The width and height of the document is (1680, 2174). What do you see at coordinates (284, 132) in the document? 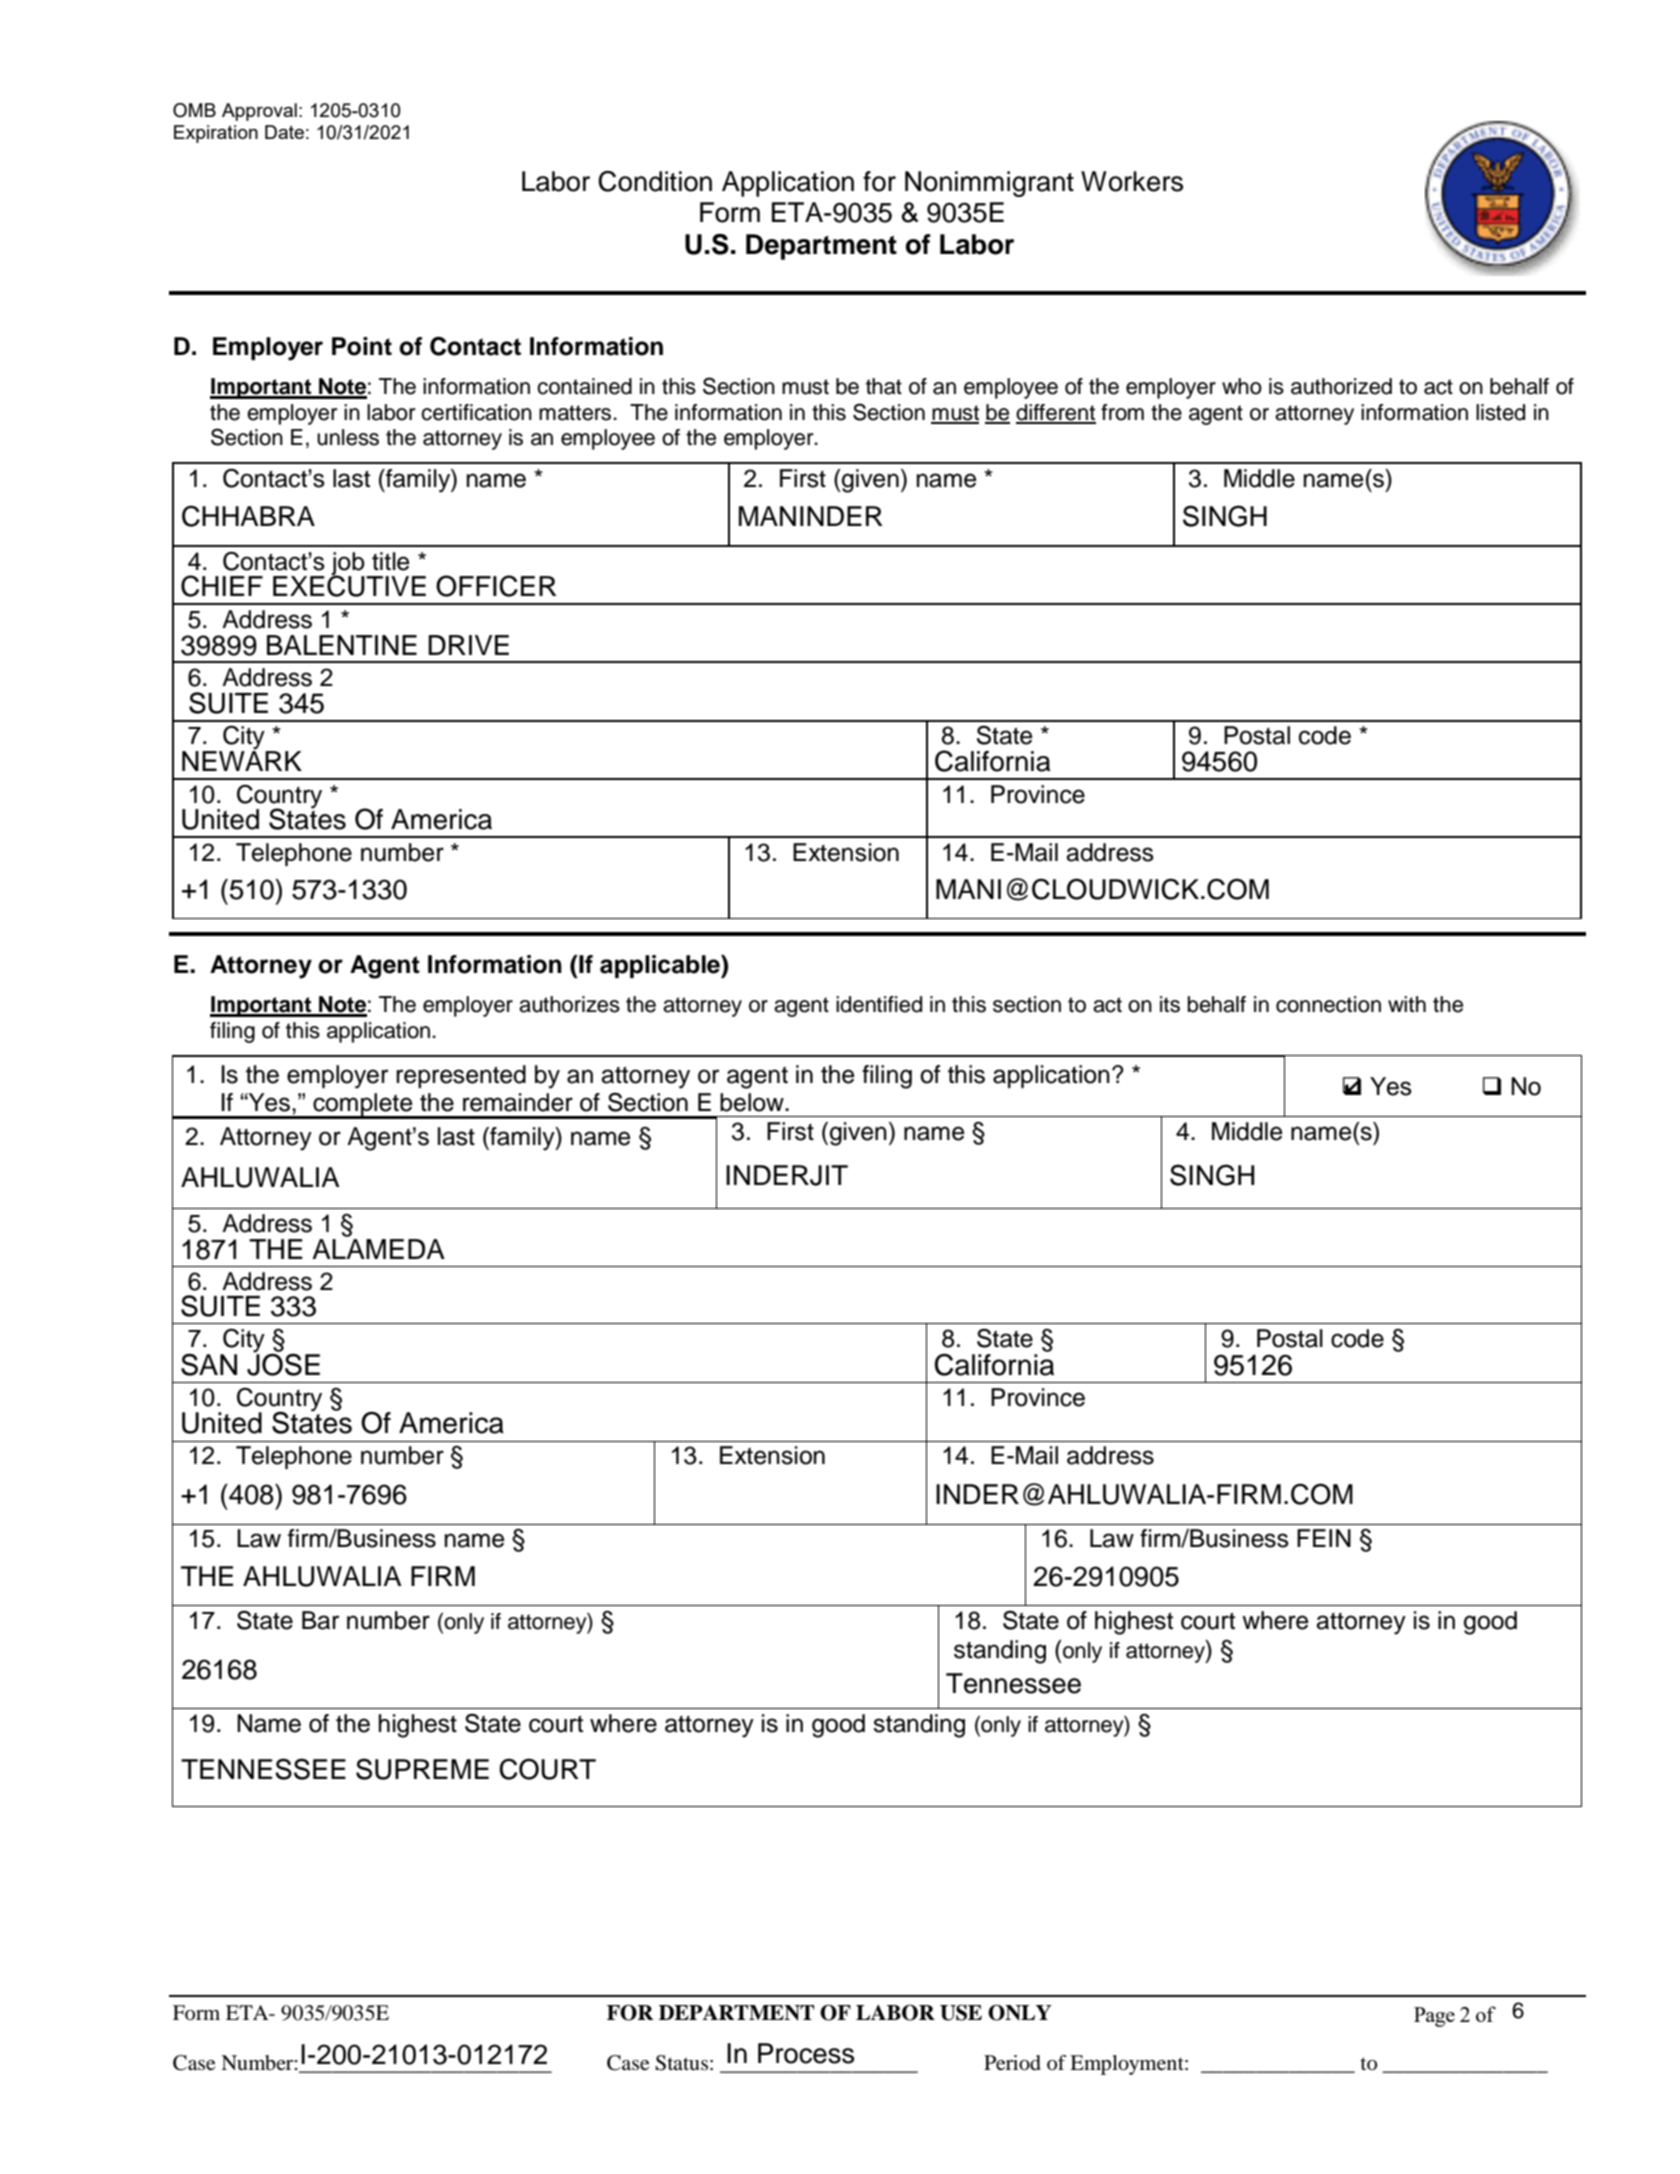
I see `Date` at bounding box center [284, 132].
